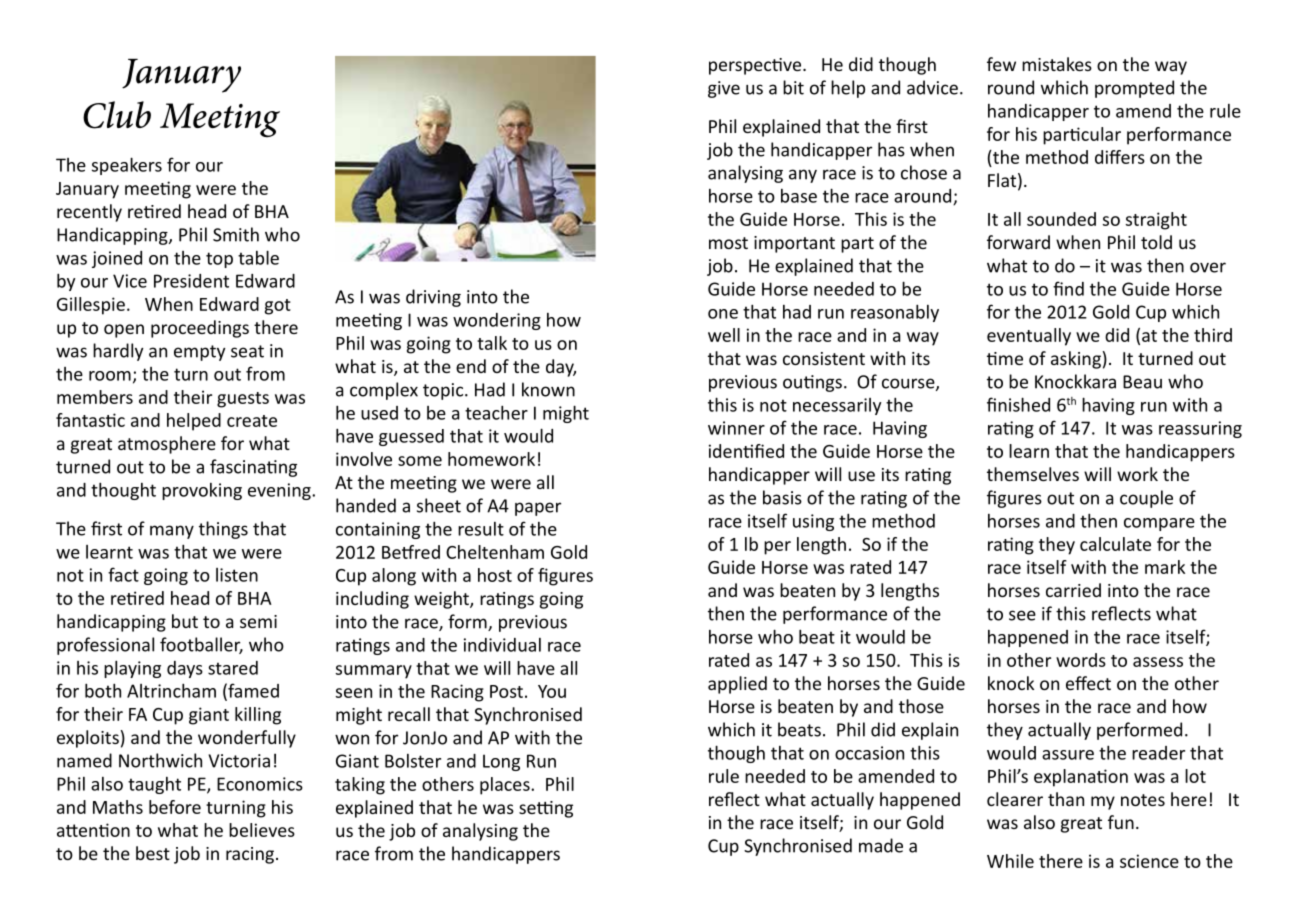  What do you see at coordinates (546, 809) in the document?
I see `setting` at bounding box center [546, 809].
